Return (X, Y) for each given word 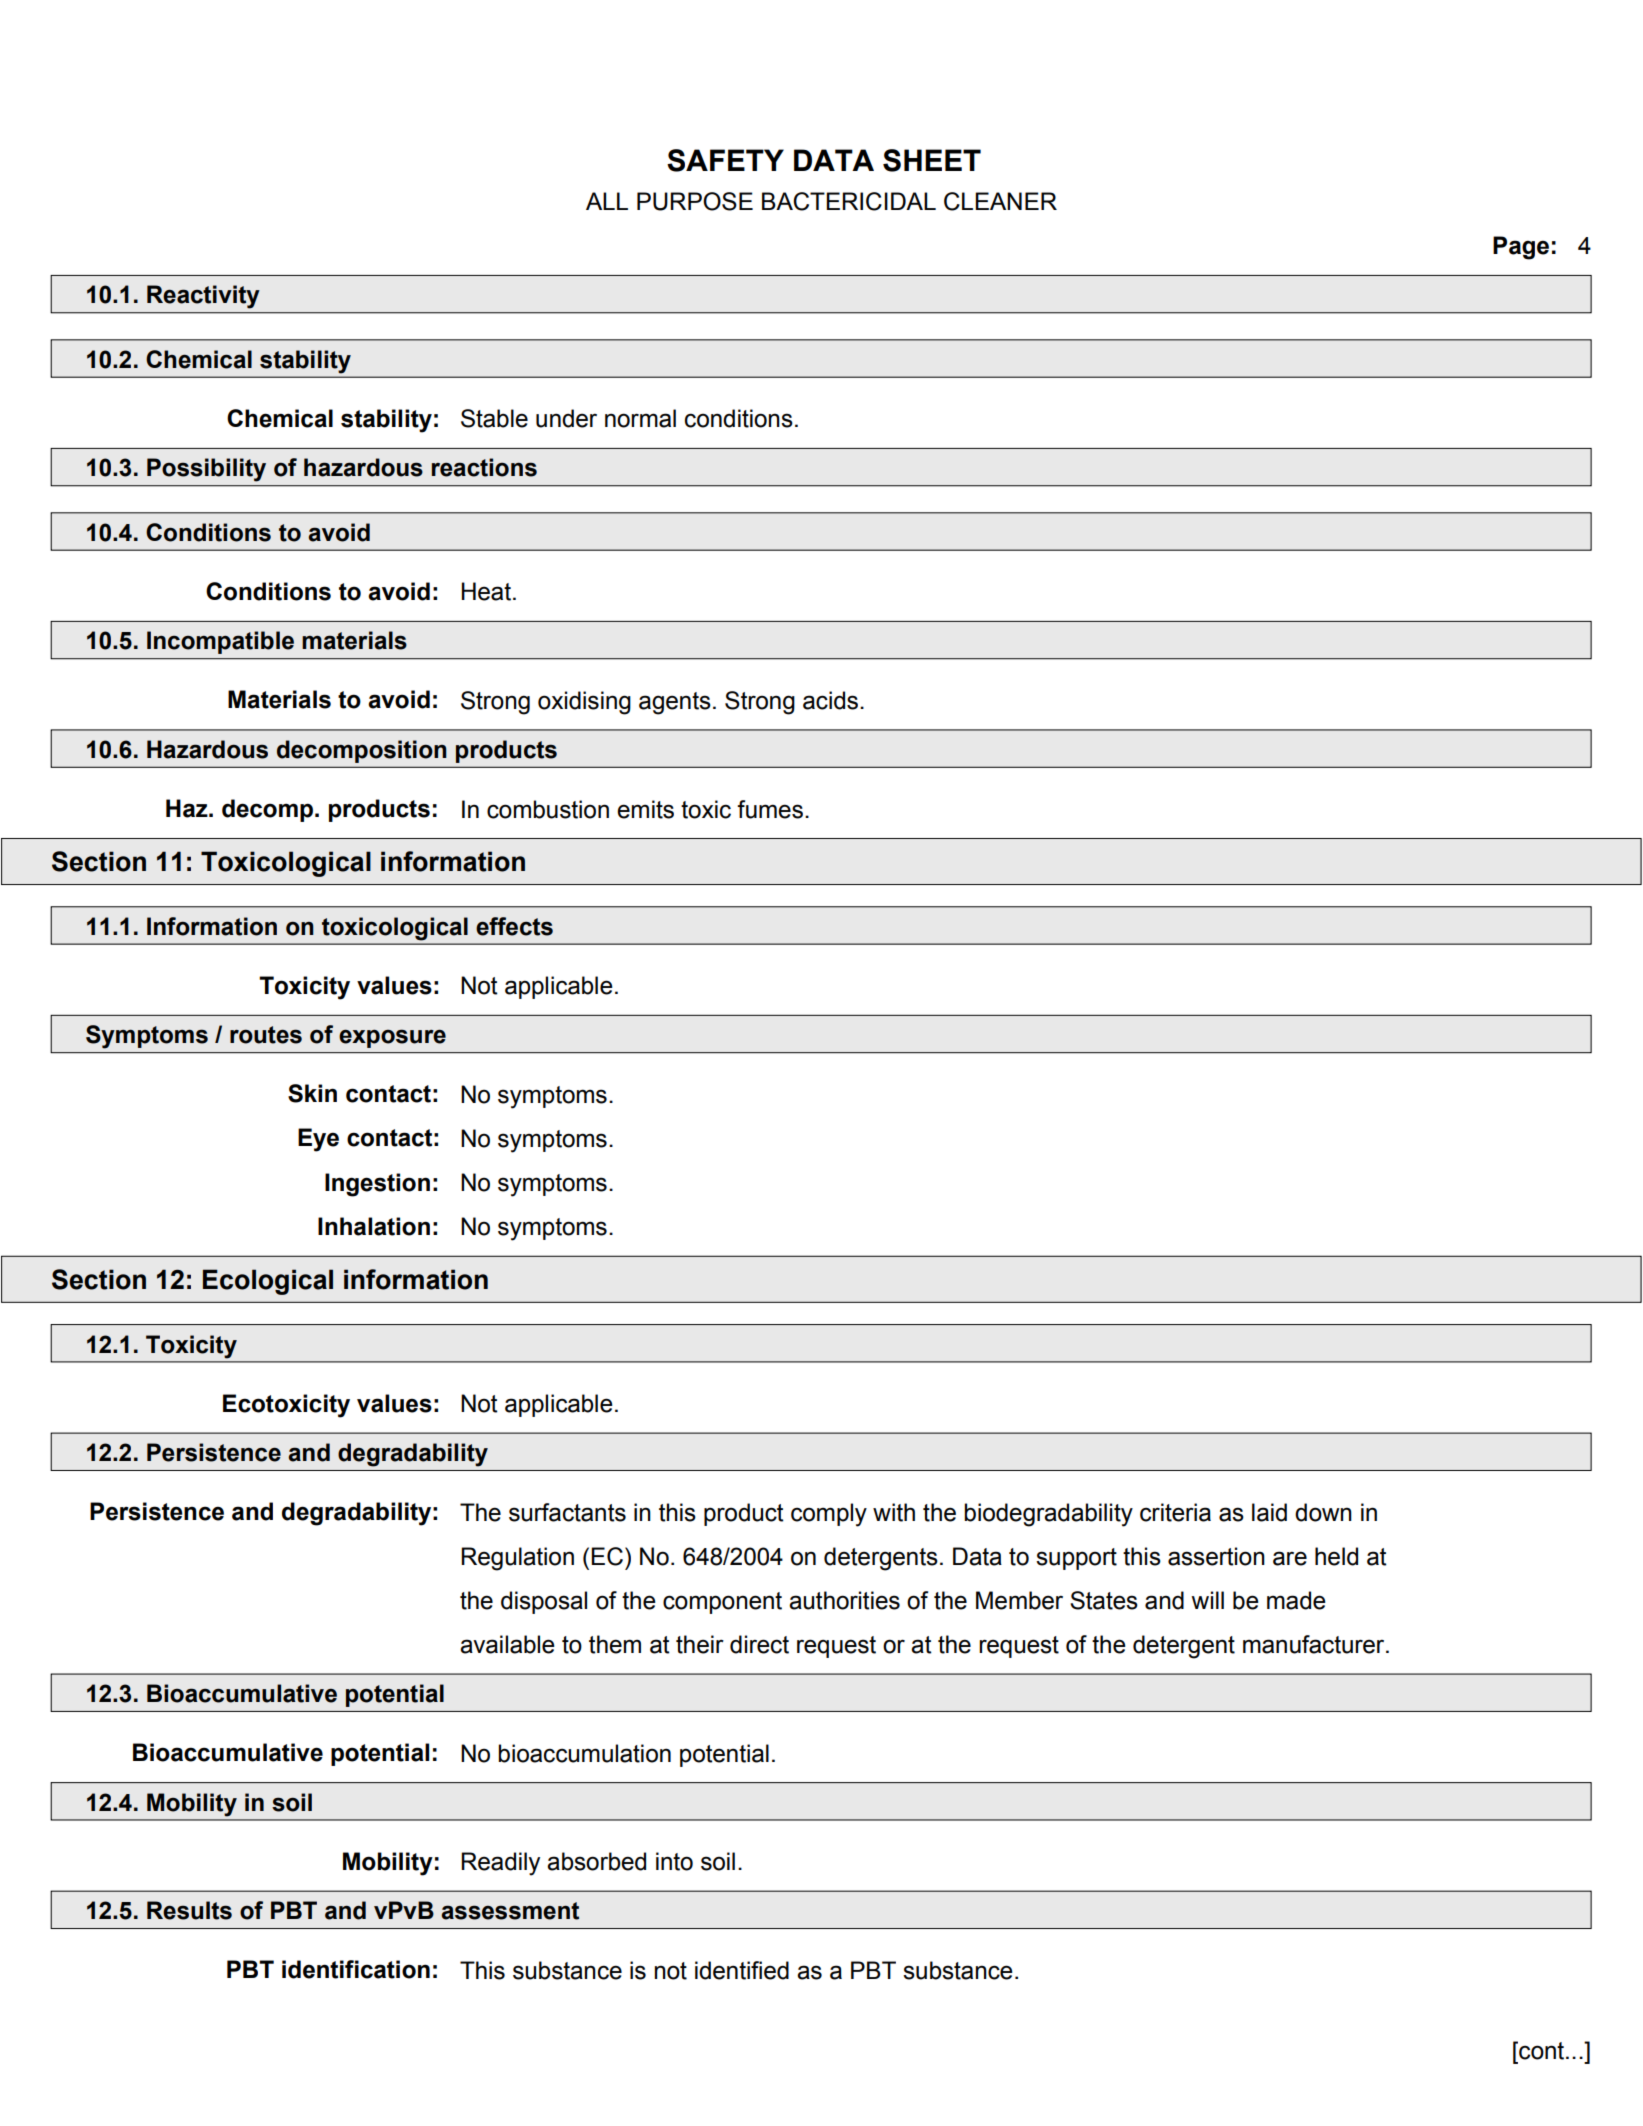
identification (356, 1969)
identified (742, 1970)
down (1323, 1512)
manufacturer (1315, 1644)
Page (1521, 248)
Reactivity (203, 297)
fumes (770, 809)
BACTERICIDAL (849, 201)
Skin (312, 1093)
